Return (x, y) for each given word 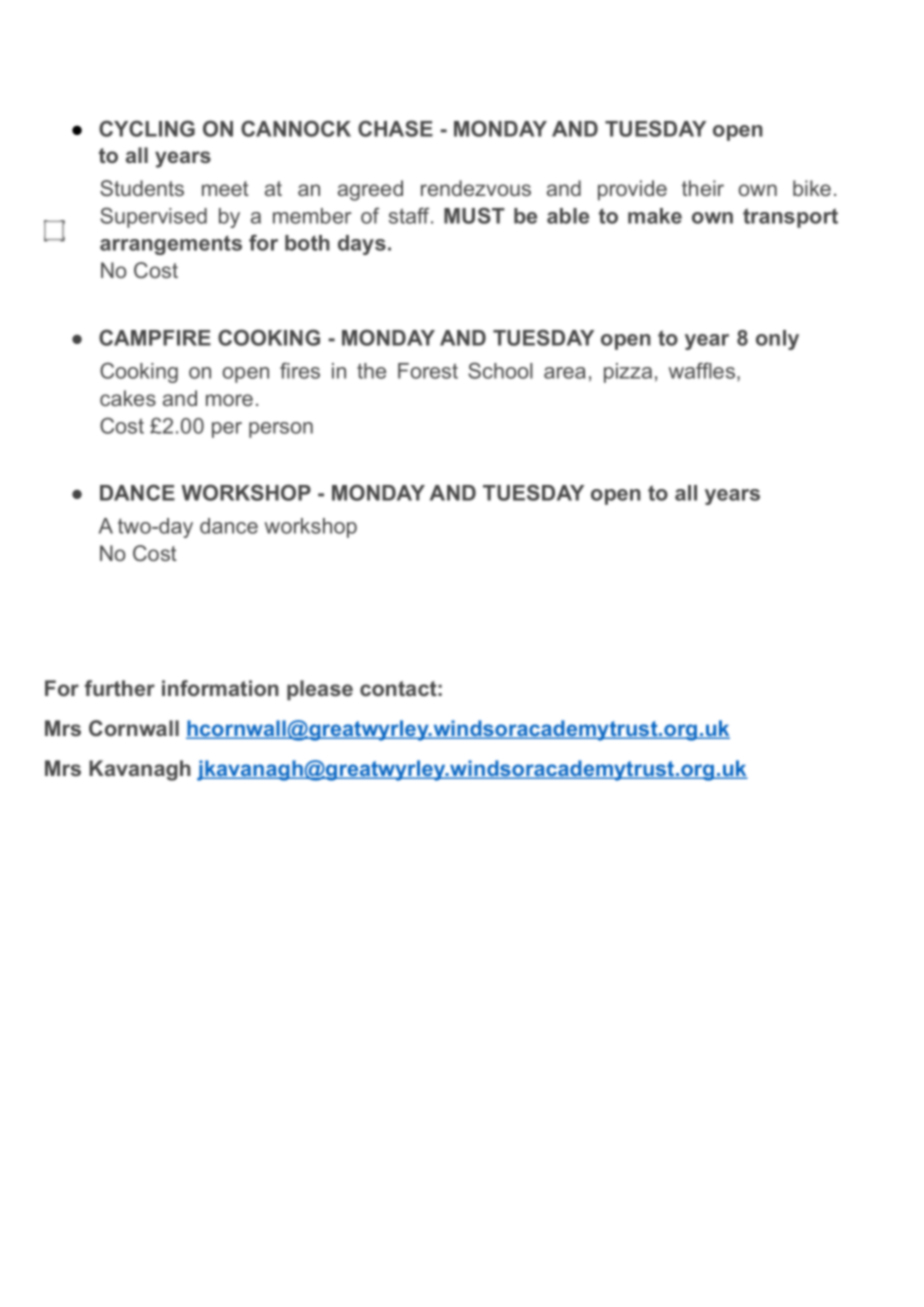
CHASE (395, 128)
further (120, 688)
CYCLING (147, 128)
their (703, 188)
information (220, 688)
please (320, 690)
